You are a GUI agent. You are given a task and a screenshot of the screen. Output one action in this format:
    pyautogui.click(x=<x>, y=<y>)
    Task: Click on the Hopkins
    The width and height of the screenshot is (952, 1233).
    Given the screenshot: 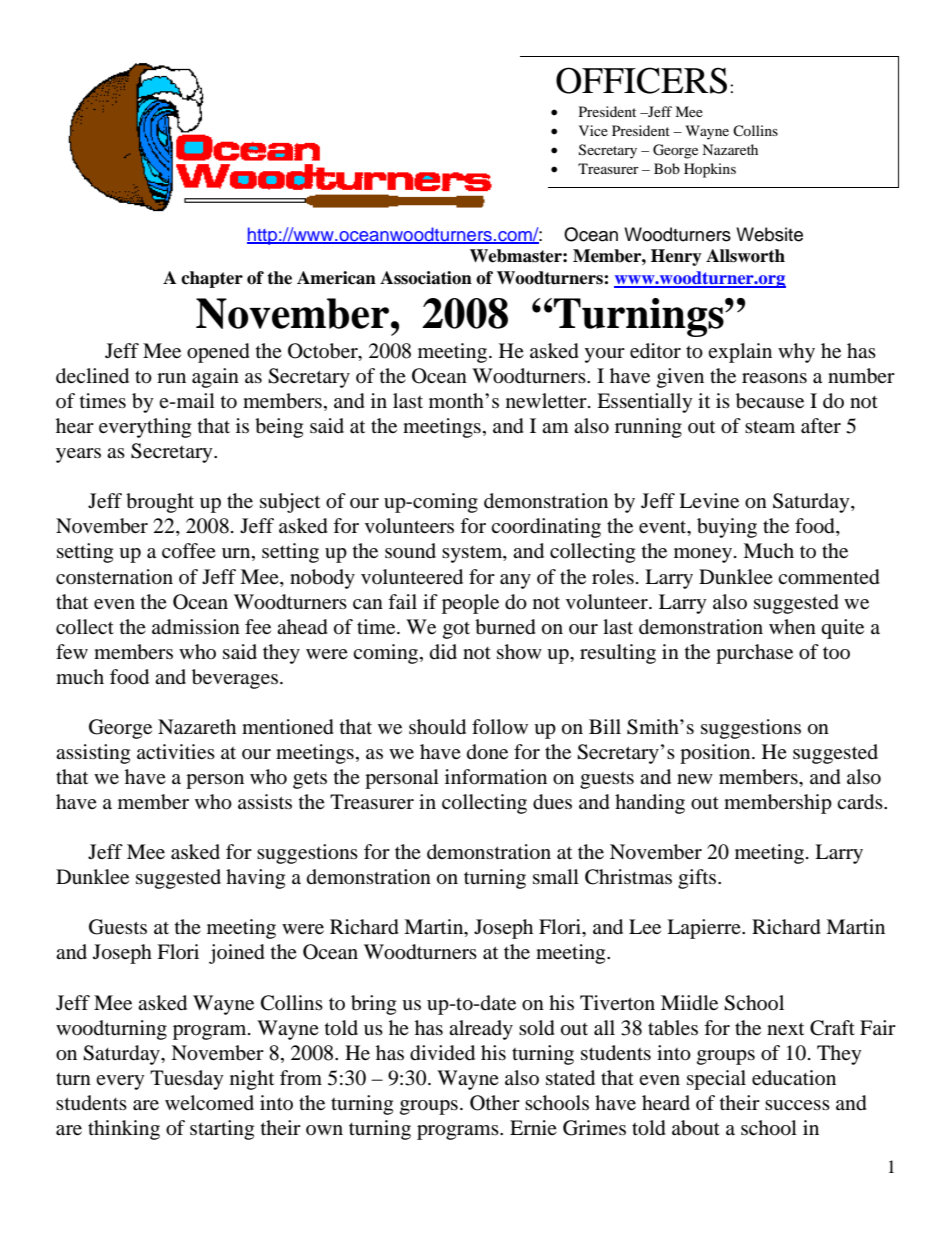 What is the action you would take?
    pyautogui.click(x=710, y=170)
